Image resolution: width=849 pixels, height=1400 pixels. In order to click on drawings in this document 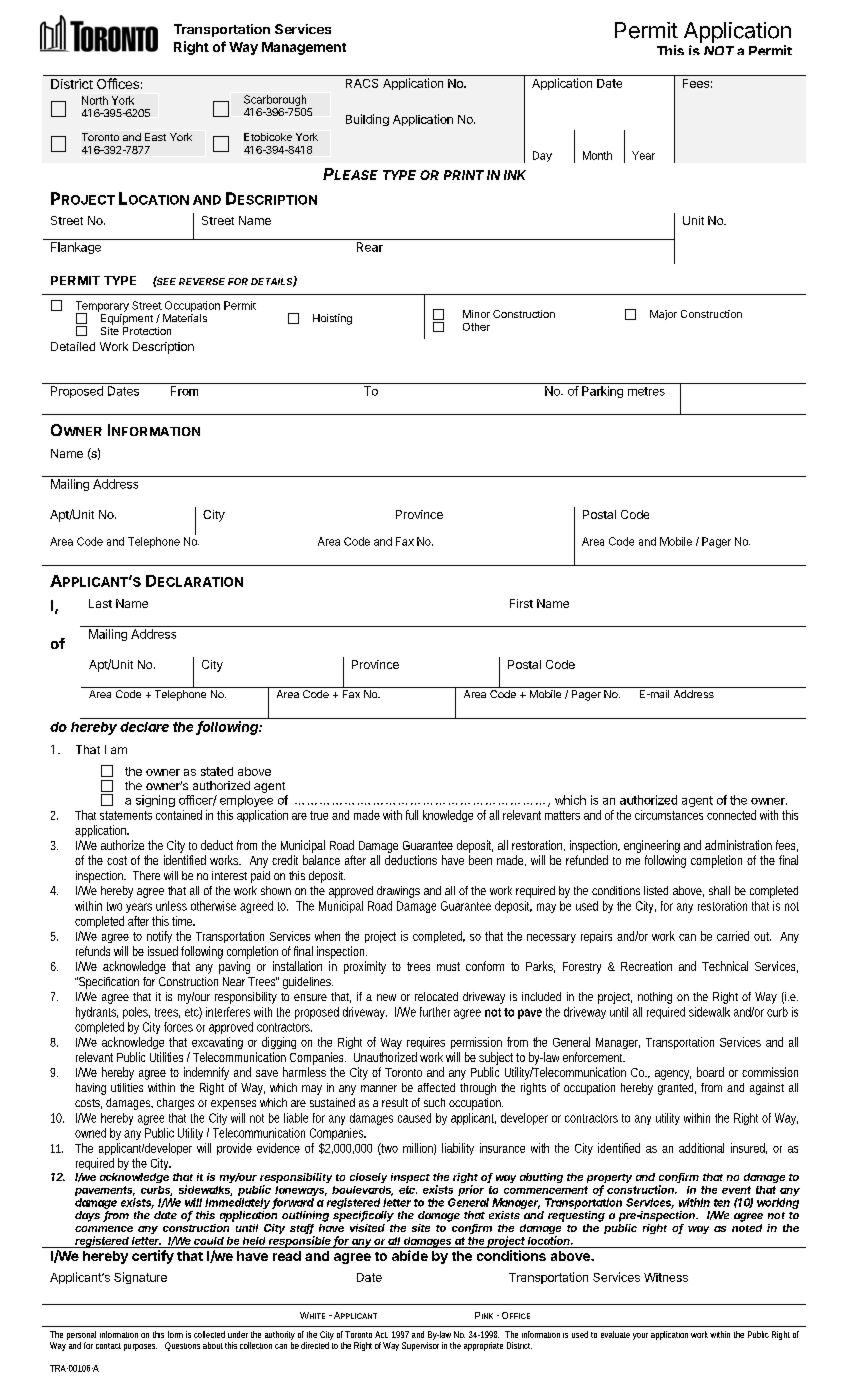, I will do `click(398, 892)`.
